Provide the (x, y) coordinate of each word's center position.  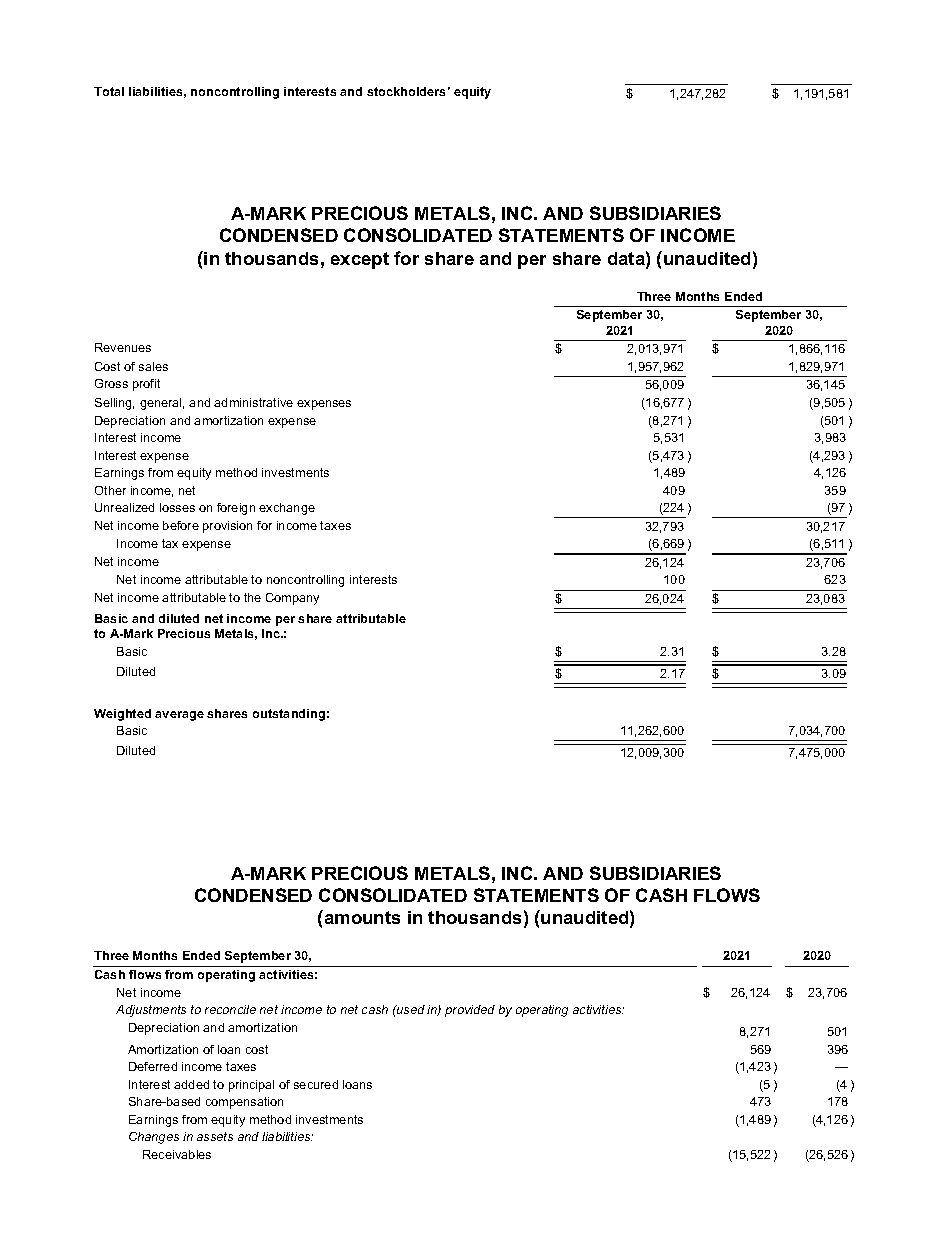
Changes (154, 1138)
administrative (253, 402)
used (410, 1009)
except (360, 260)
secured (316, 1084)
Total (109, 91)
